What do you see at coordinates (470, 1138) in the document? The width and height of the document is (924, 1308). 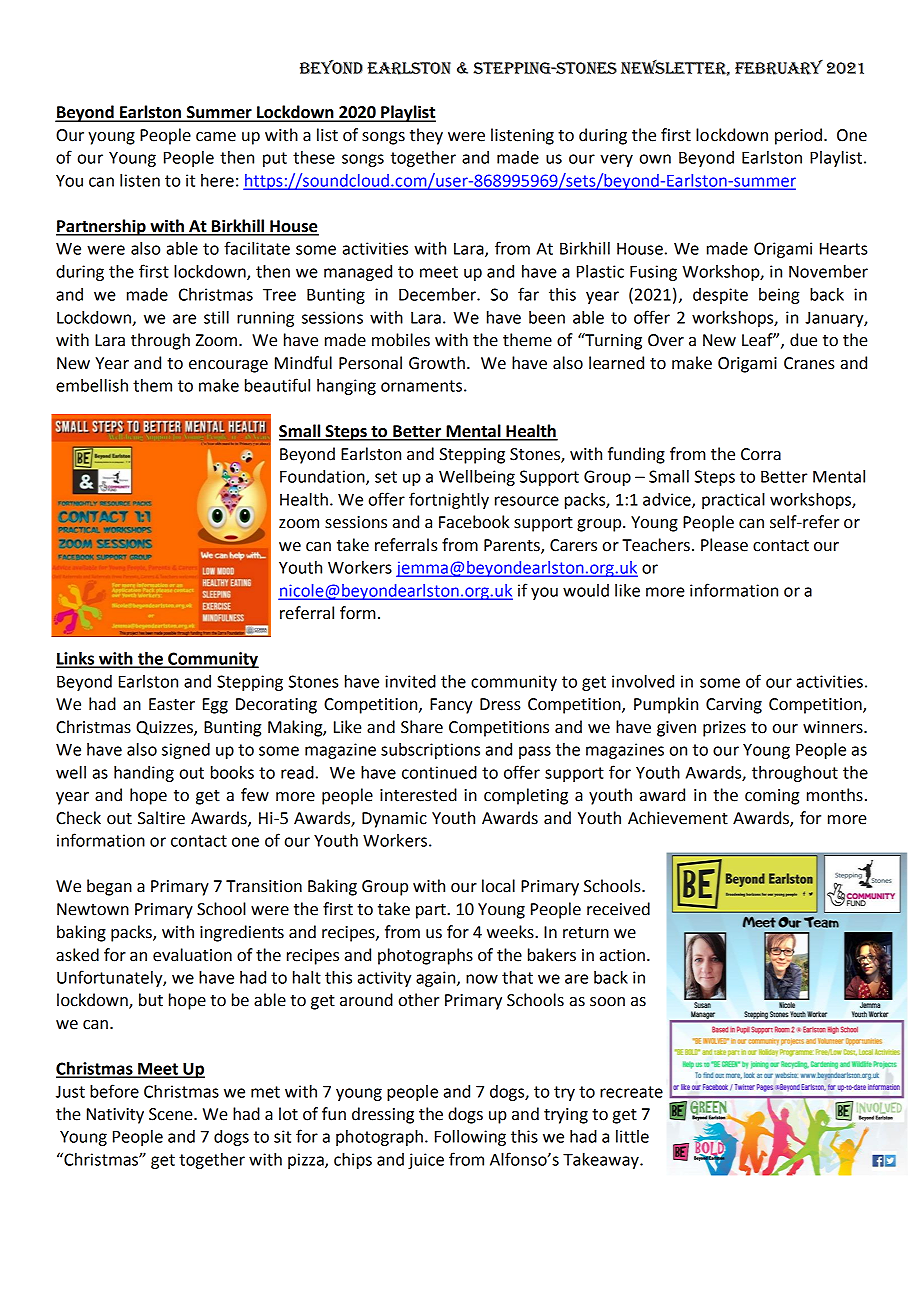 I see `Following` at bounding box center [470, 1138].
